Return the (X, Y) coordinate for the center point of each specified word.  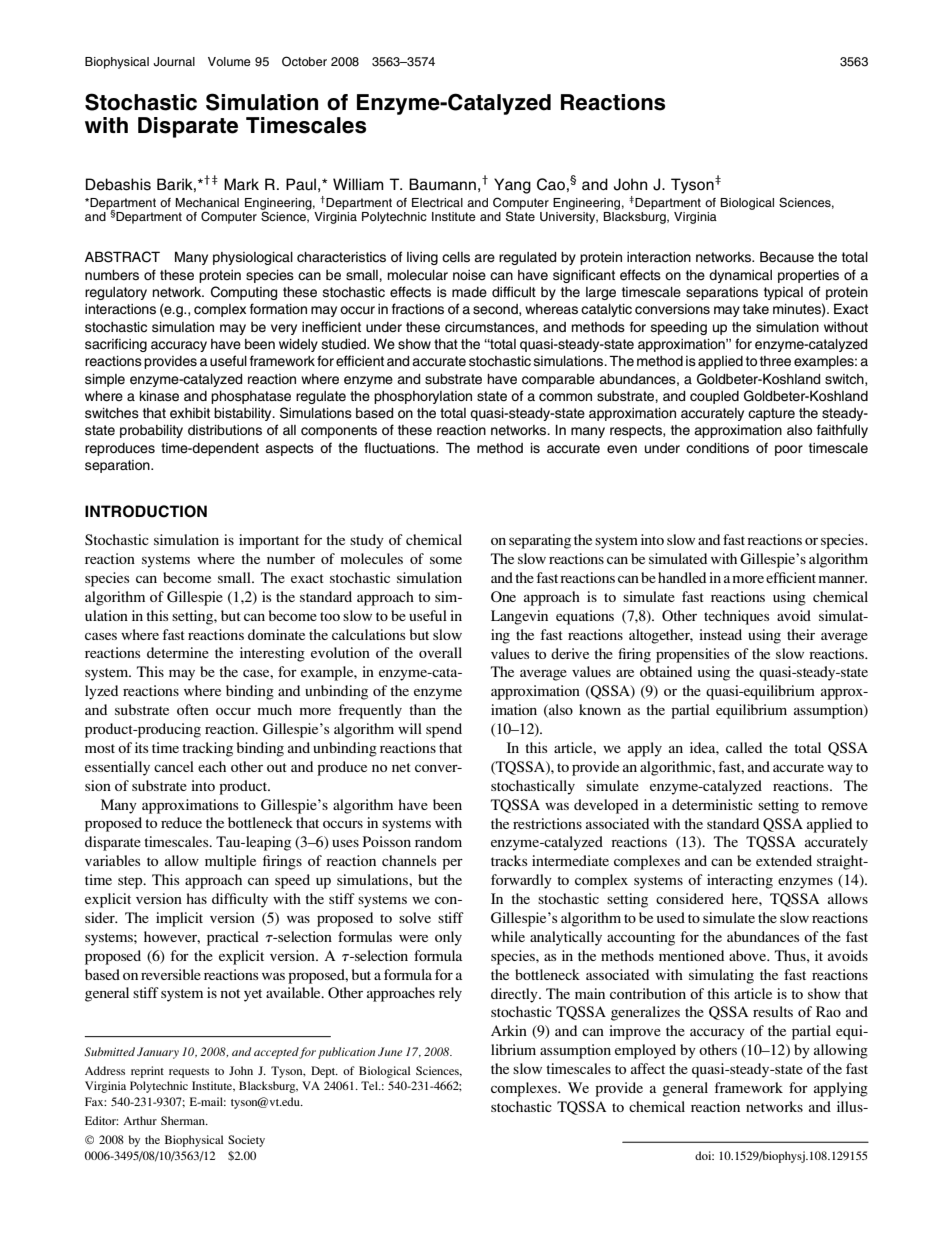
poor (789, 450)
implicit (179, 919)
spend (444, 730)
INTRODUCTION (146, 511)
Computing (244, 293)
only (448, 938)
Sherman (184, 1120)
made (469, 292)
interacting (740, 881)
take (756, 309)
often (193, 709)
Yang (512, 186)
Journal (174, 62)
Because (787, 257)
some (446, 560)
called (744, 747)
